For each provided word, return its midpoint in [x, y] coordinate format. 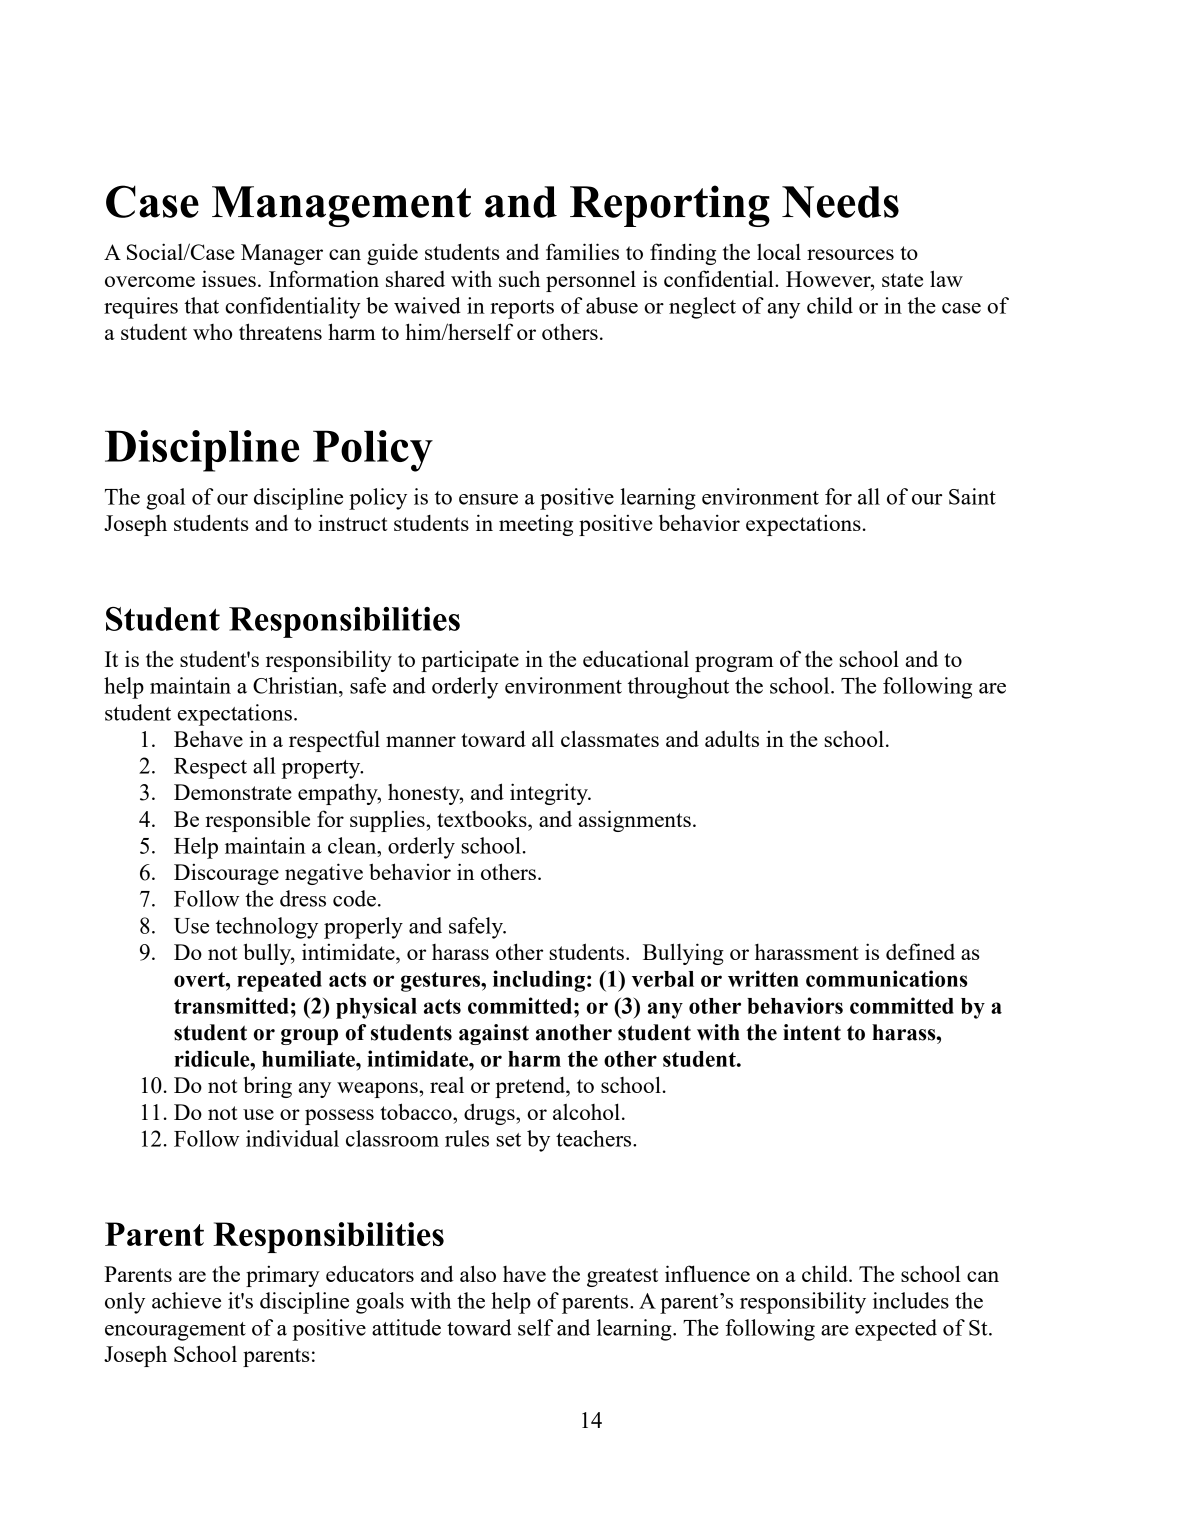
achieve [186, 1300]
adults [732, 738]
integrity [550, 794]
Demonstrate [233, 792]
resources [850, 254]
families [582, 251]
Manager [282, 254]
